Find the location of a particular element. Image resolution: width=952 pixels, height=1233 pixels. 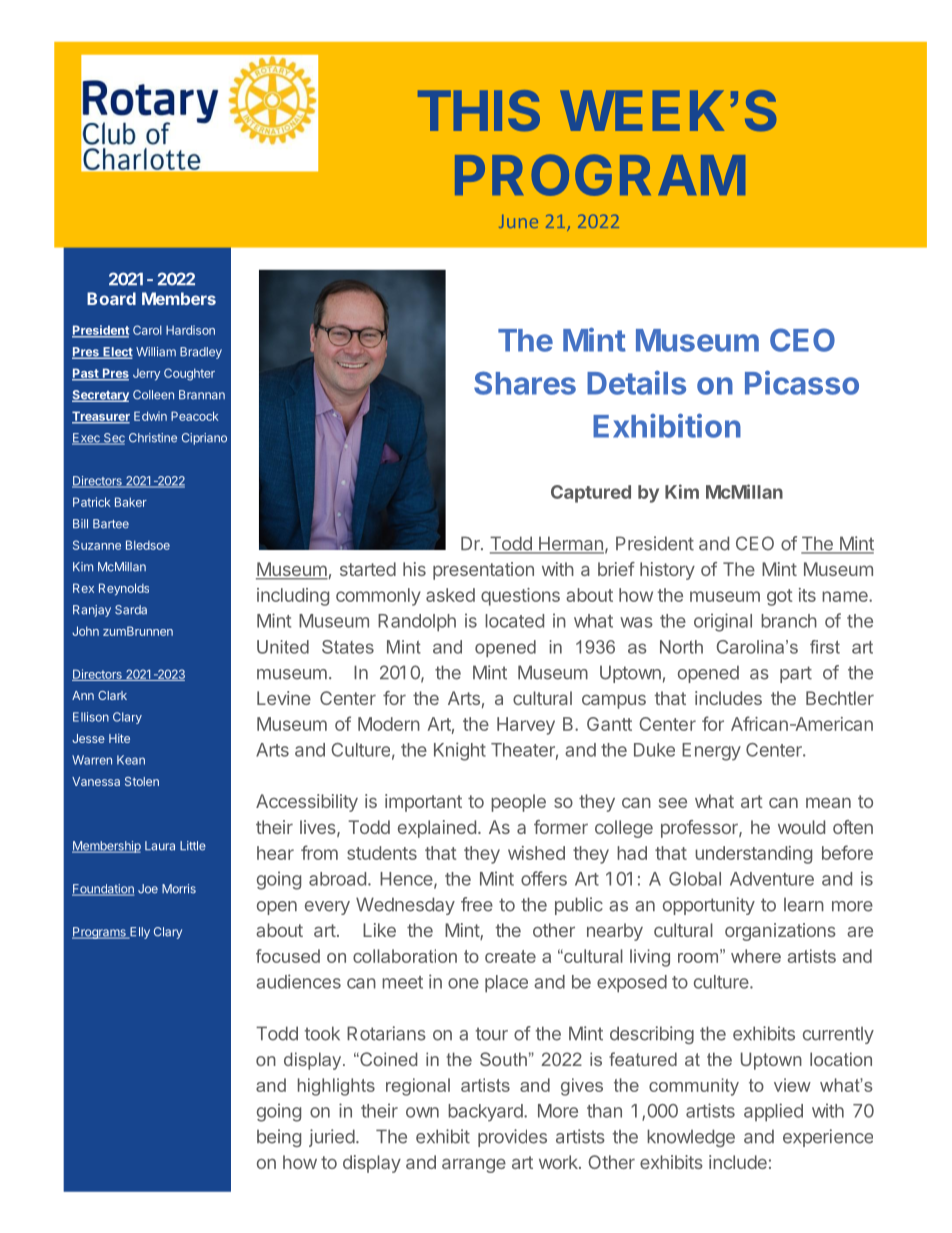

applied is located at coordinates (773, 1112).
